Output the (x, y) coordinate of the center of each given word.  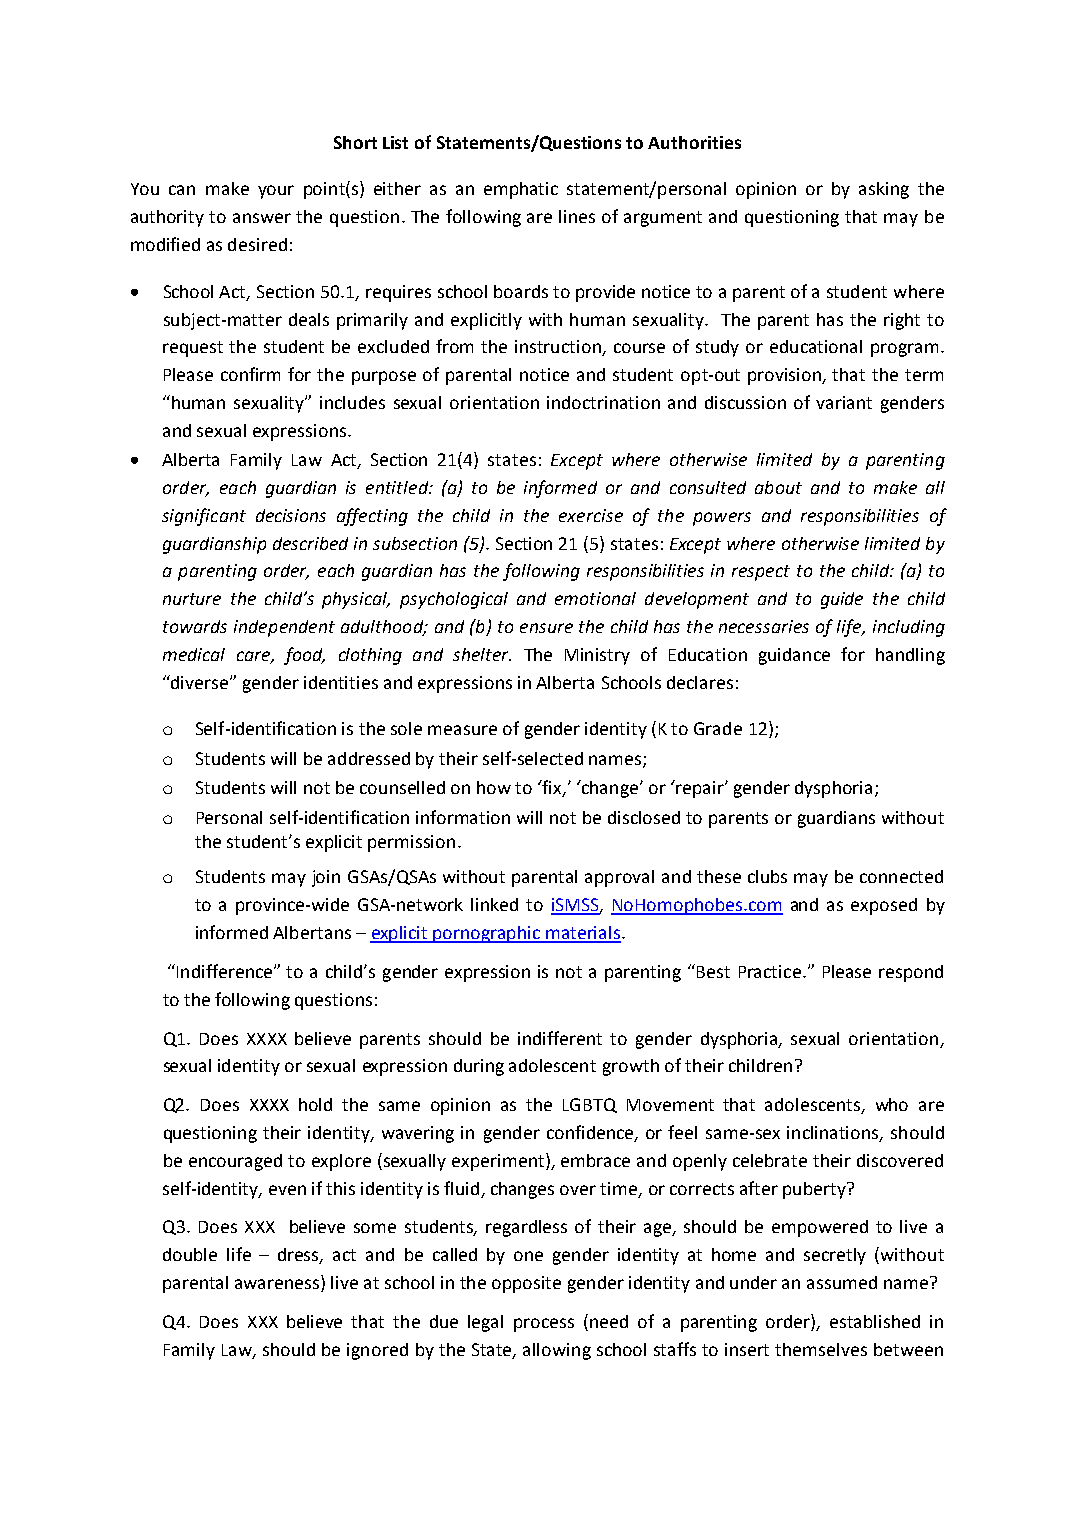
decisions (291, 515)
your (276, 192)
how (494, 787)
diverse (200, 682)
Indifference (226, 971)
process (544, 1325)
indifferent (560, 1038)
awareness (278, 1285)
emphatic (521, 190)
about (778, 487)
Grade (718, 728)
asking (884, 190)
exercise (591, 515)
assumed (842, 1282)
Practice (770, 971)
